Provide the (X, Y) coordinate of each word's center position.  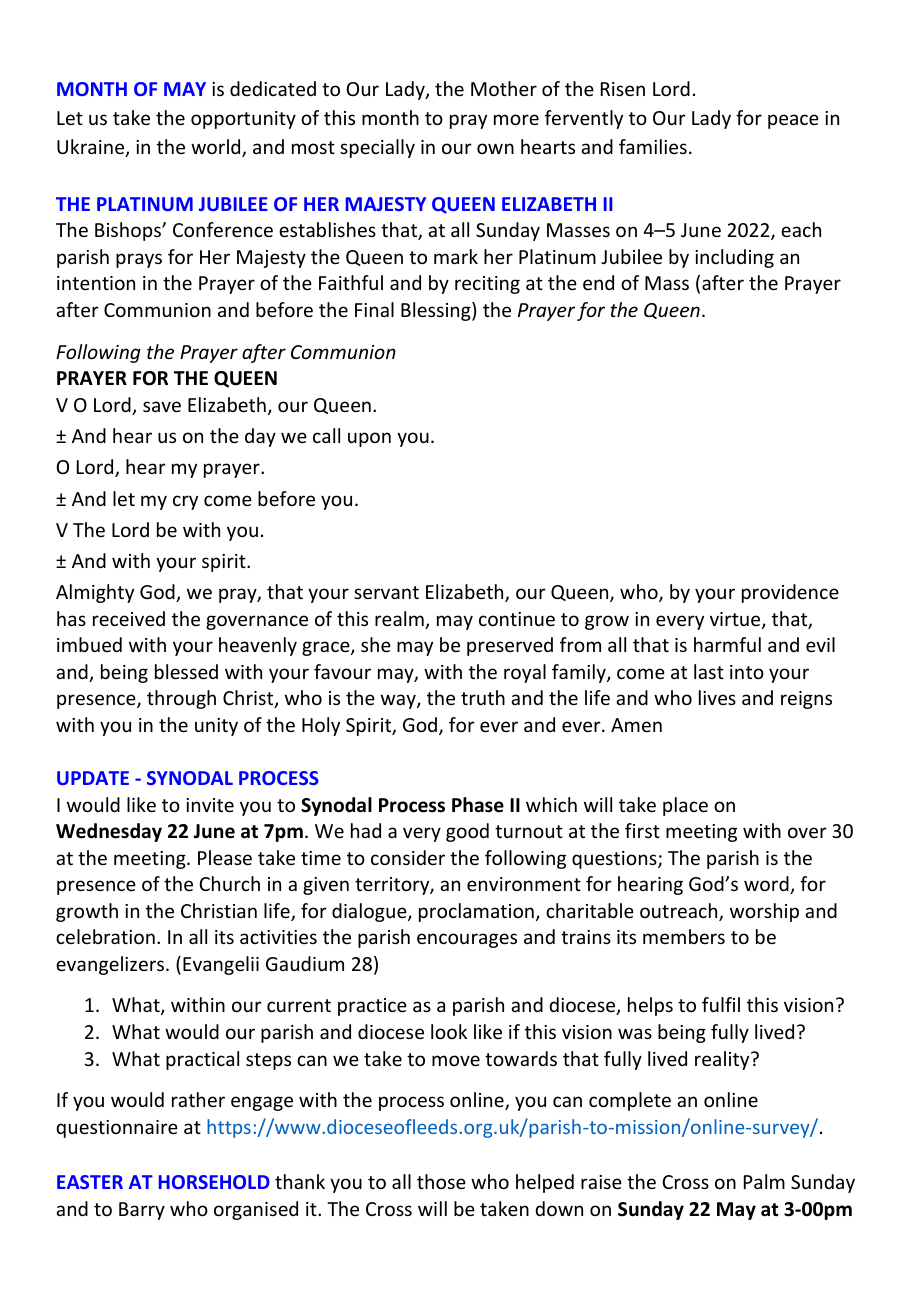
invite (210, 805)
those (441, 1181)
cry (185, 502)
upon (369, 439)
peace (793, 121)
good (467, 832)
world (217, 148)
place (685, 806)
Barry (142, 1211)
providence (790, 593)
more (516, 119)
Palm (764, 1181)
